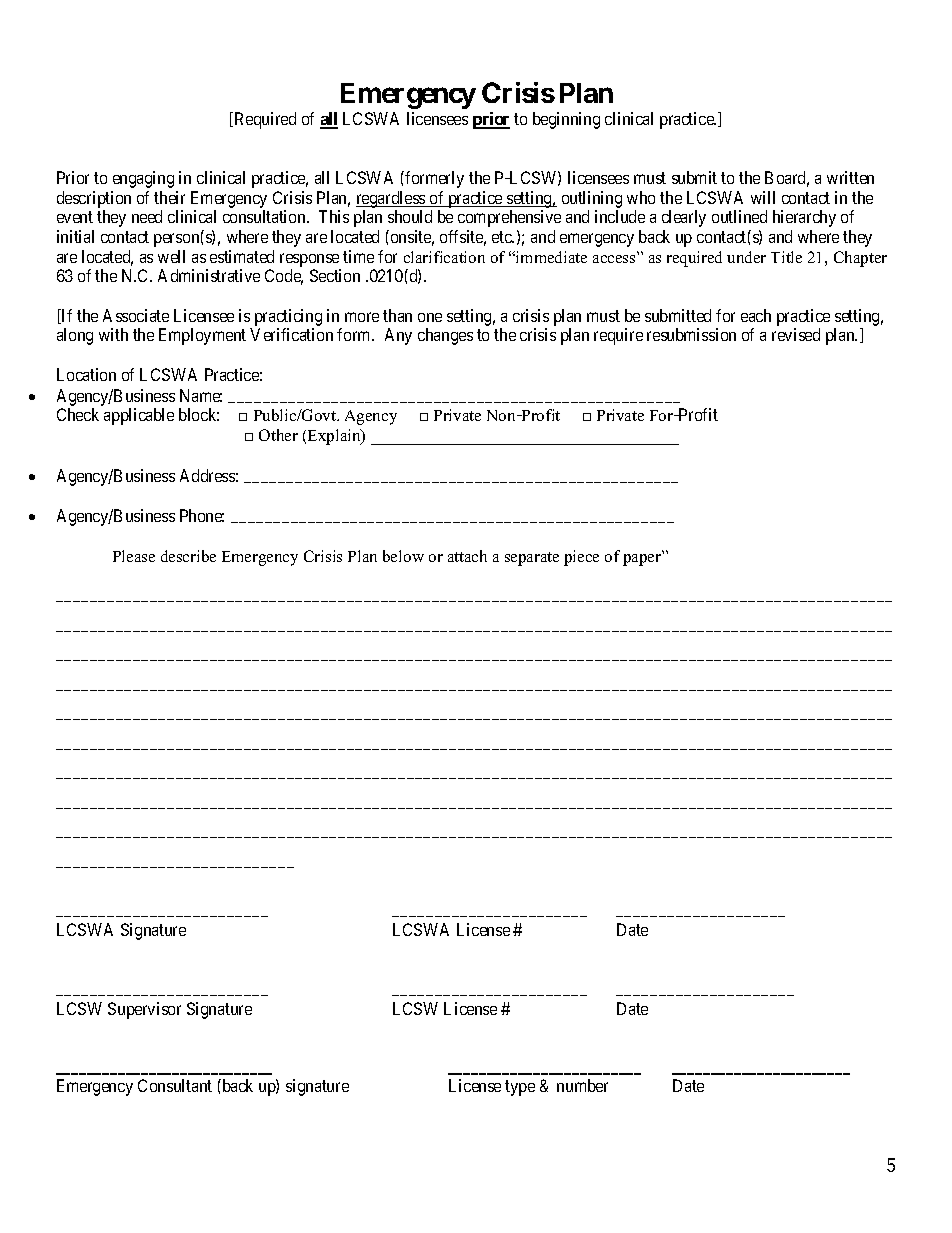 This screenshot has width=952, height=1233. What do you see at coordinates (582, 1085) in the screenshot?
I see `number` at bounding box center [582, 1085].
